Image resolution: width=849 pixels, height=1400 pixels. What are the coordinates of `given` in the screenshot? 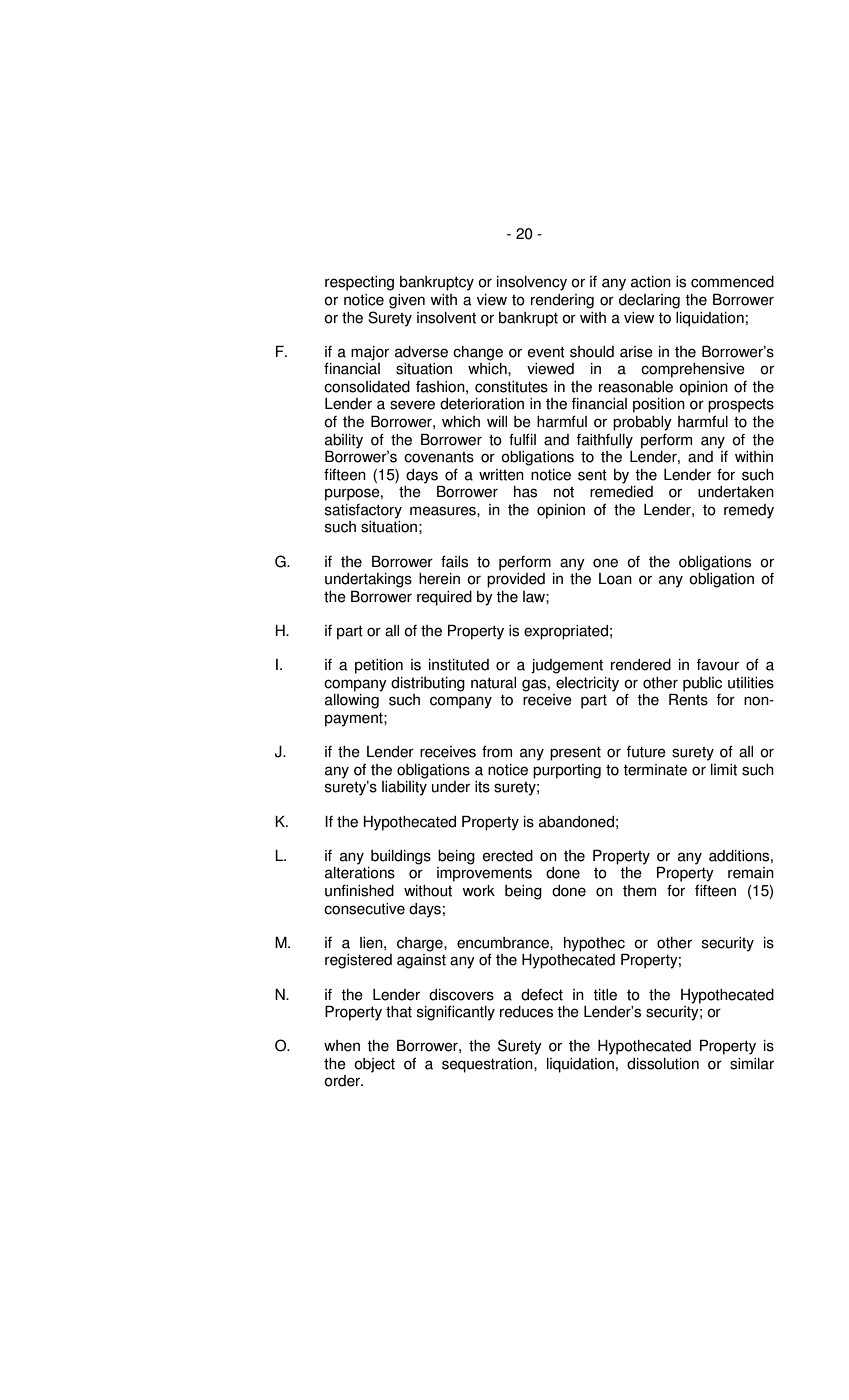 It's located at (407, 301).
